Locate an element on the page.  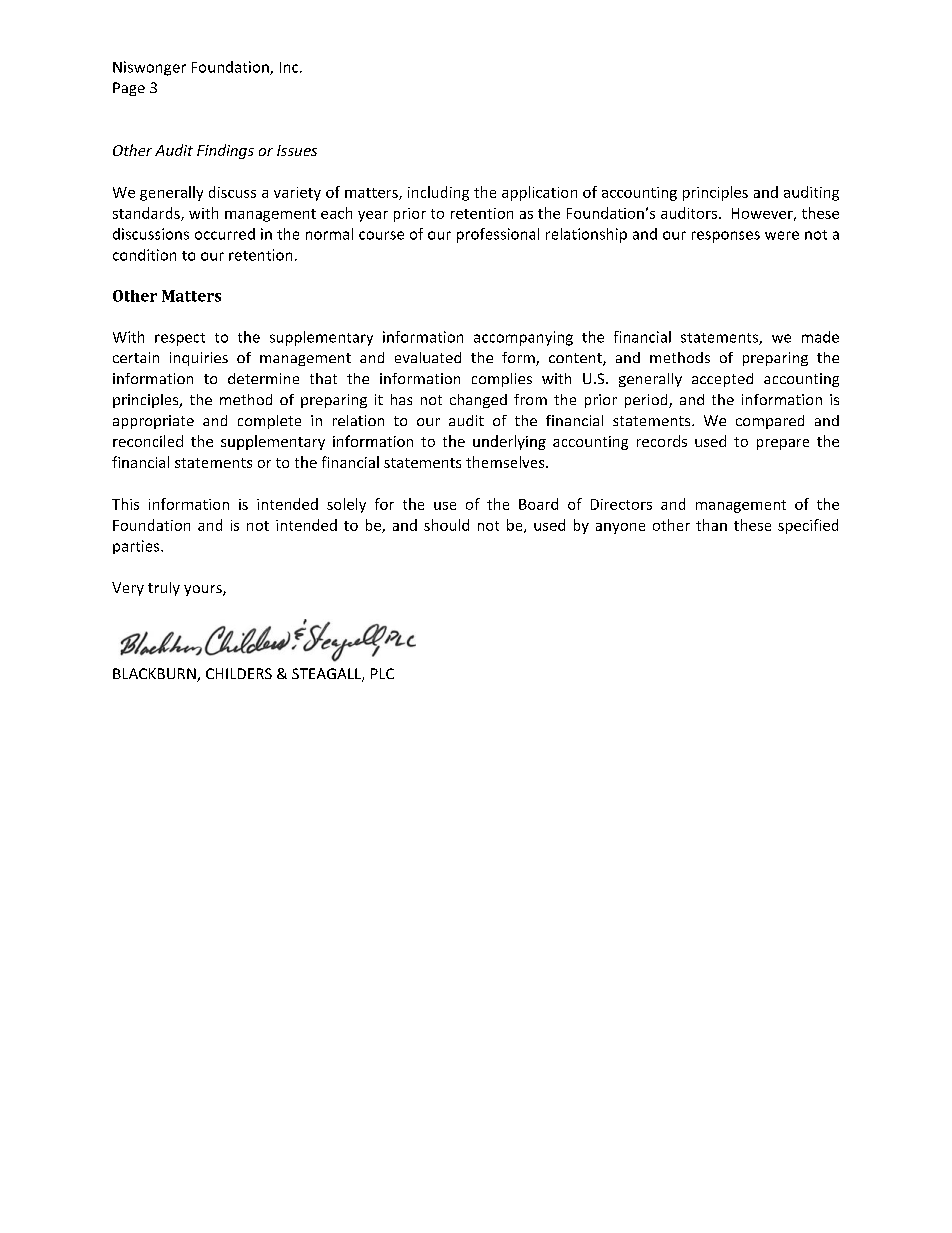
condition is located at coordinates (144, 255).
